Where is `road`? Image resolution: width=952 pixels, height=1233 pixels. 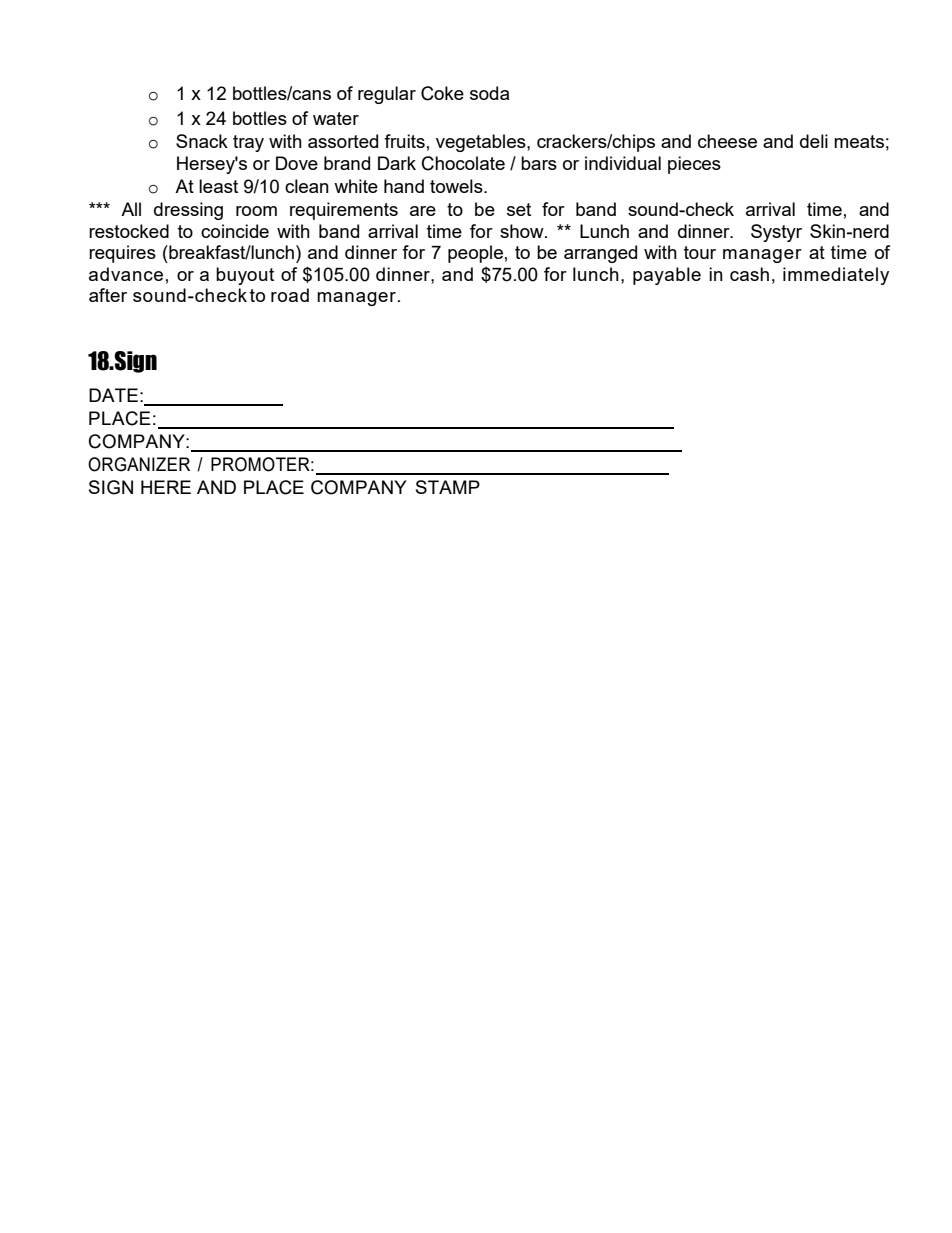
road is located at coordinates (290, 295).
